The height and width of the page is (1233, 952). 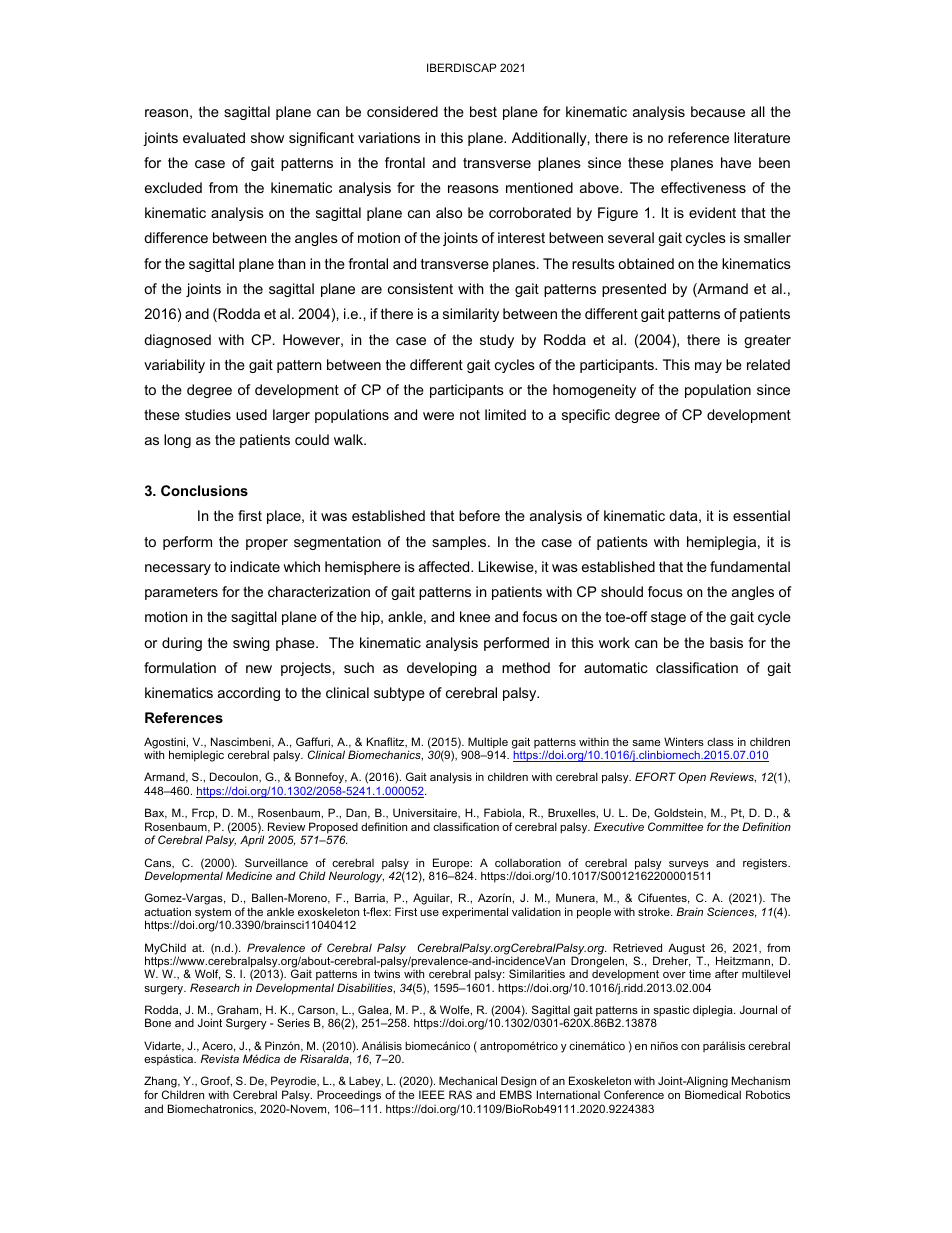 I want to click on may, so click(x=708, y=367).
